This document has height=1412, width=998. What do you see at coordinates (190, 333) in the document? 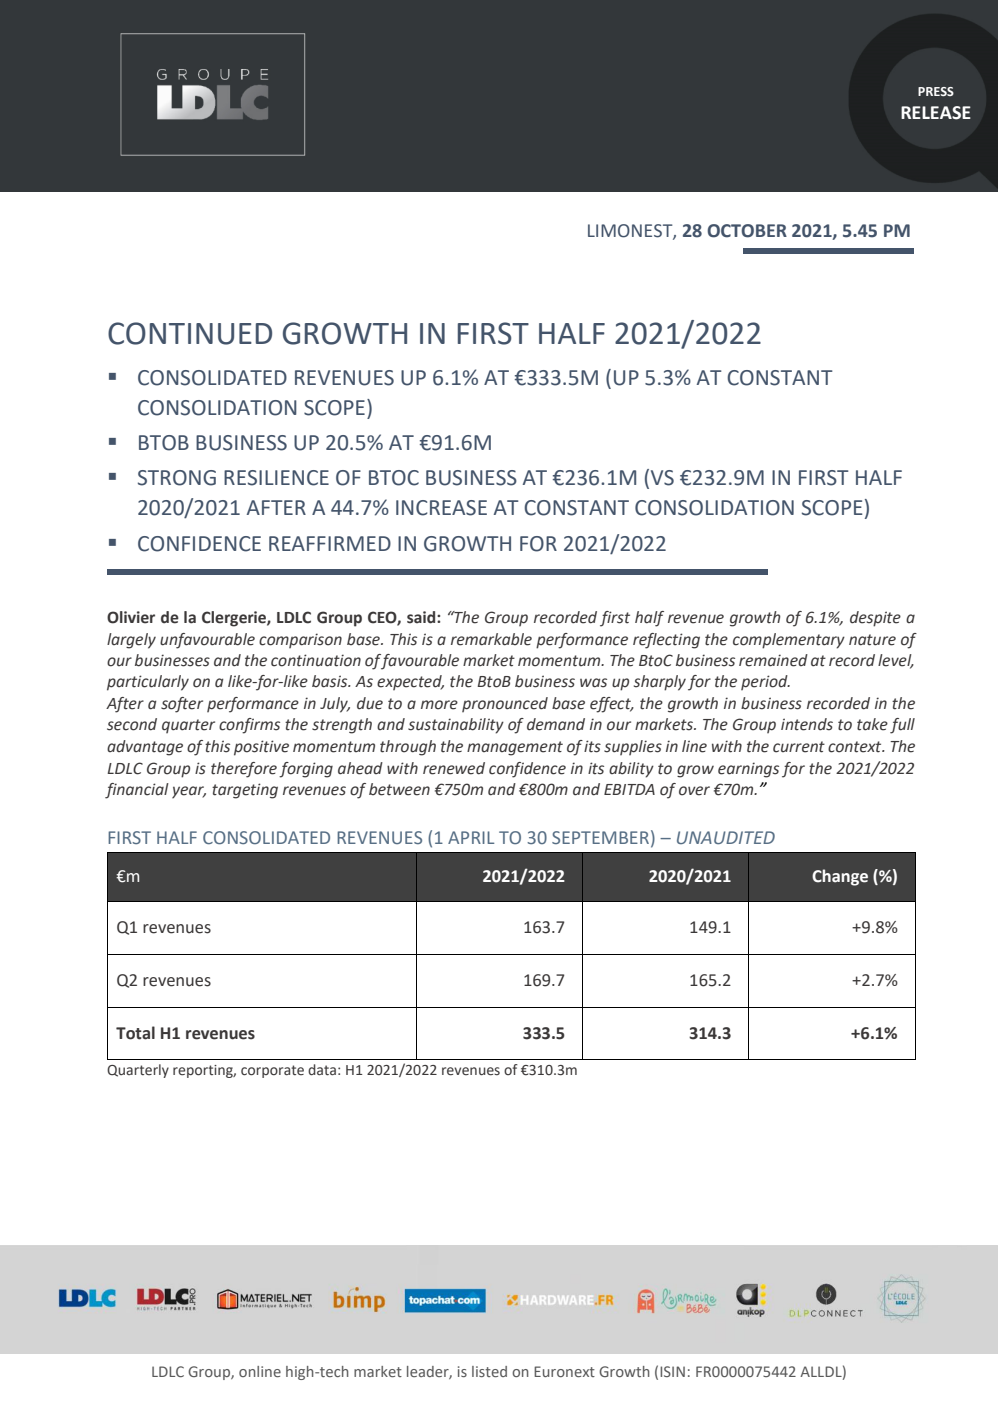
I see `CONTINUED` at bounding box center [190, 333].
